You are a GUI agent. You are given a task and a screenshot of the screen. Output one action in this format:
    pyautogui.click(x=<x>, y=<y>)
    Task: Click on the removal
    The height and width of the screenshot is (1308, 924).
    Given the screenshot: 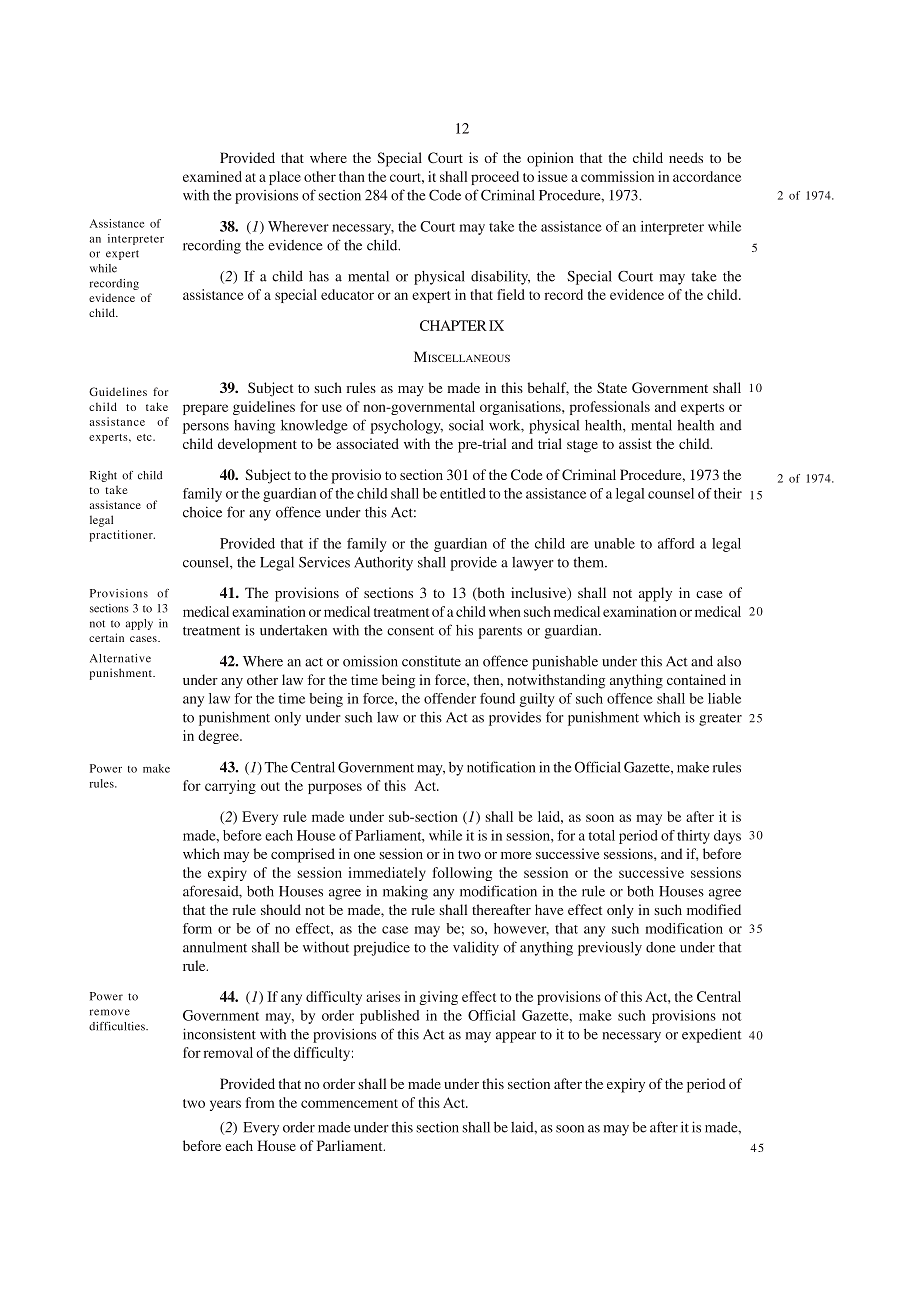 What is the action you would take?
    pyautogui.click(x=228, y=1052)
